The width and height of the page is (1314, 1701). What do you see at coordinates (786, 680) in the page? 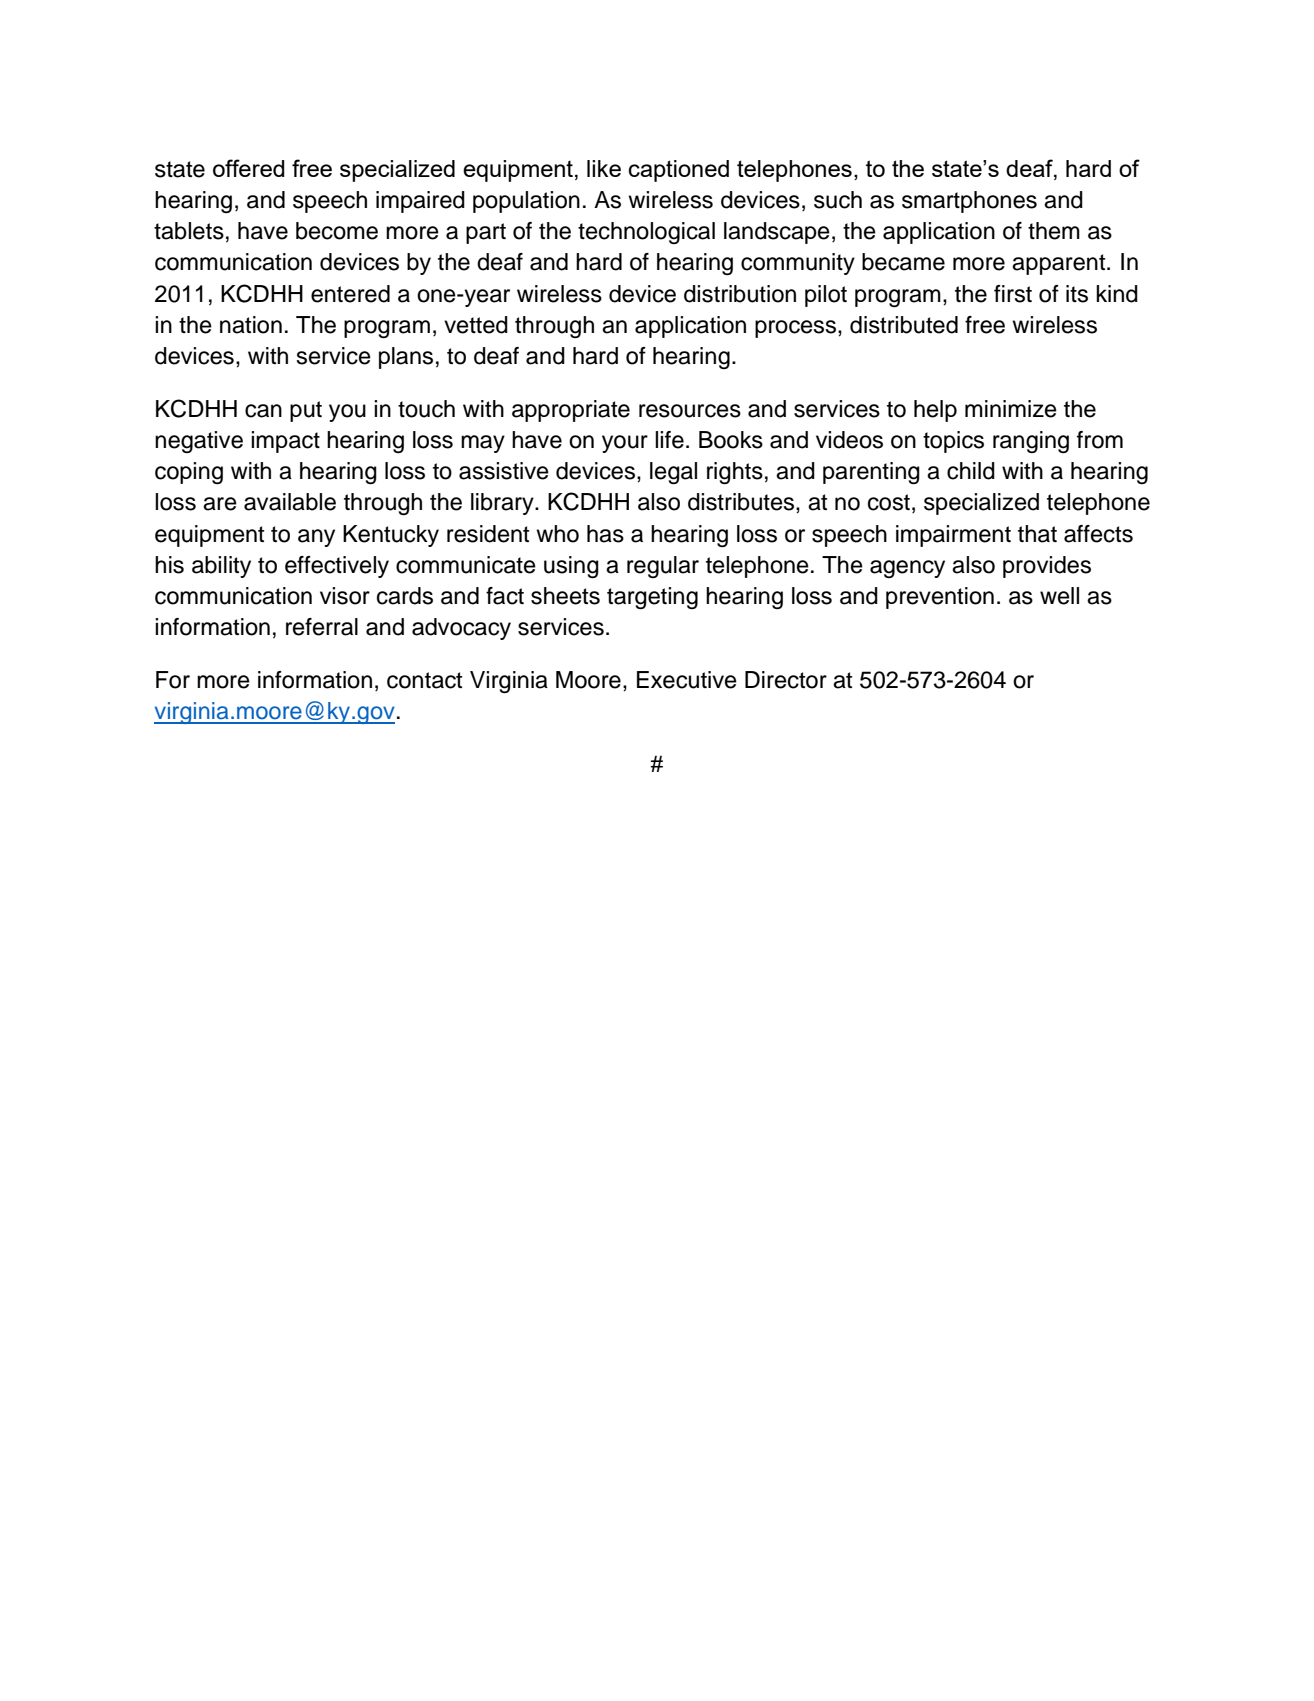
I see `Director` at bounding box center [786, 680].
